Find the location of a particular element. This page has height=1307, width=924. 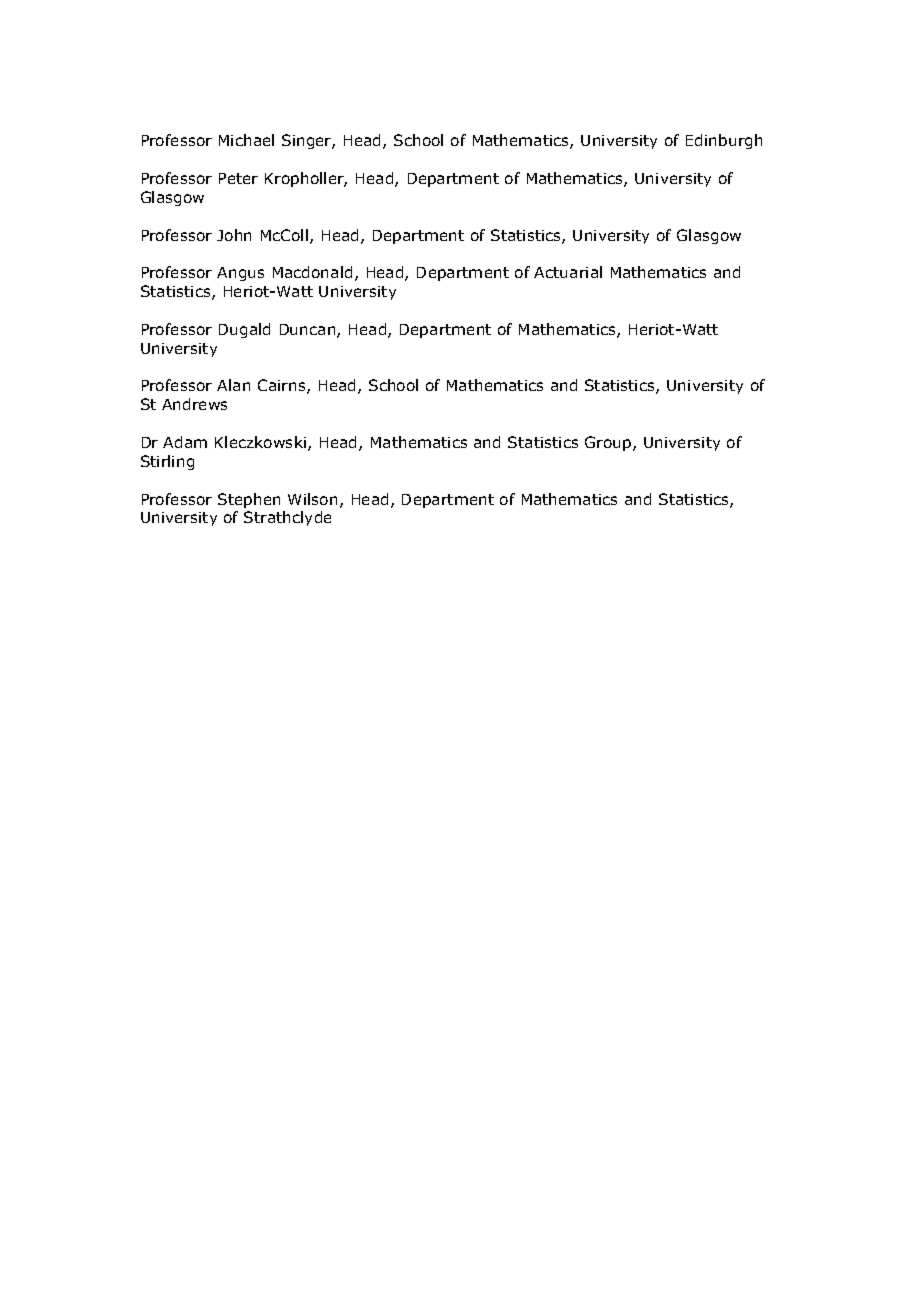

Actuarial is located at coordinates (568, 272).
